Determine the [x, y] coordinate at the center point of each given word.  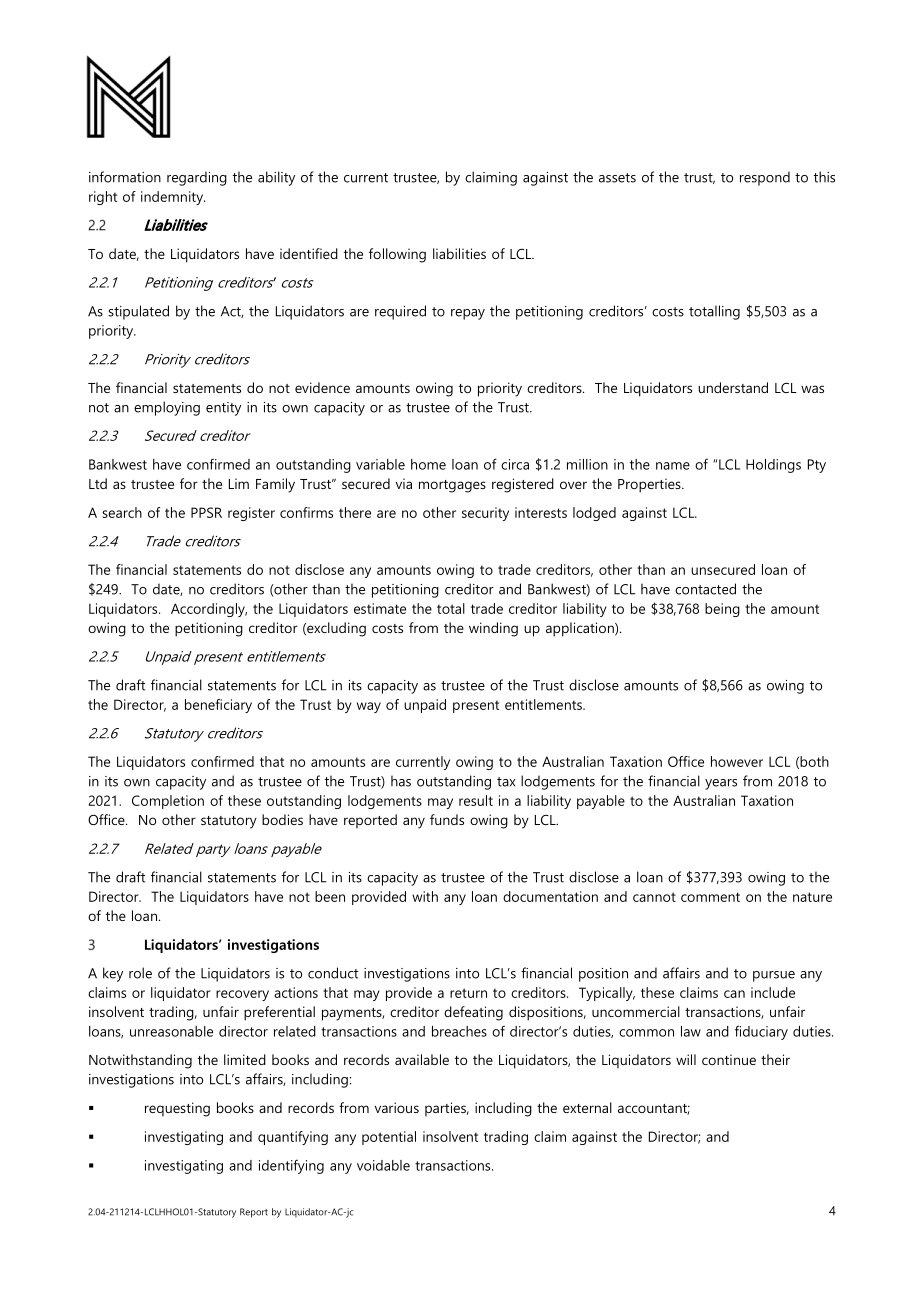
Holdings [773, 466]
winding [493, 629]
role [140, 973]
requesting [177, 1109]
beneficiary [218, 706]
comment [710, 897]
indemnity [173, 198]
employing [167, 408]
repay [468, 314]
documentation [550, 896]
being [722, 610]
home [428, 464]
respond [765, 178]
